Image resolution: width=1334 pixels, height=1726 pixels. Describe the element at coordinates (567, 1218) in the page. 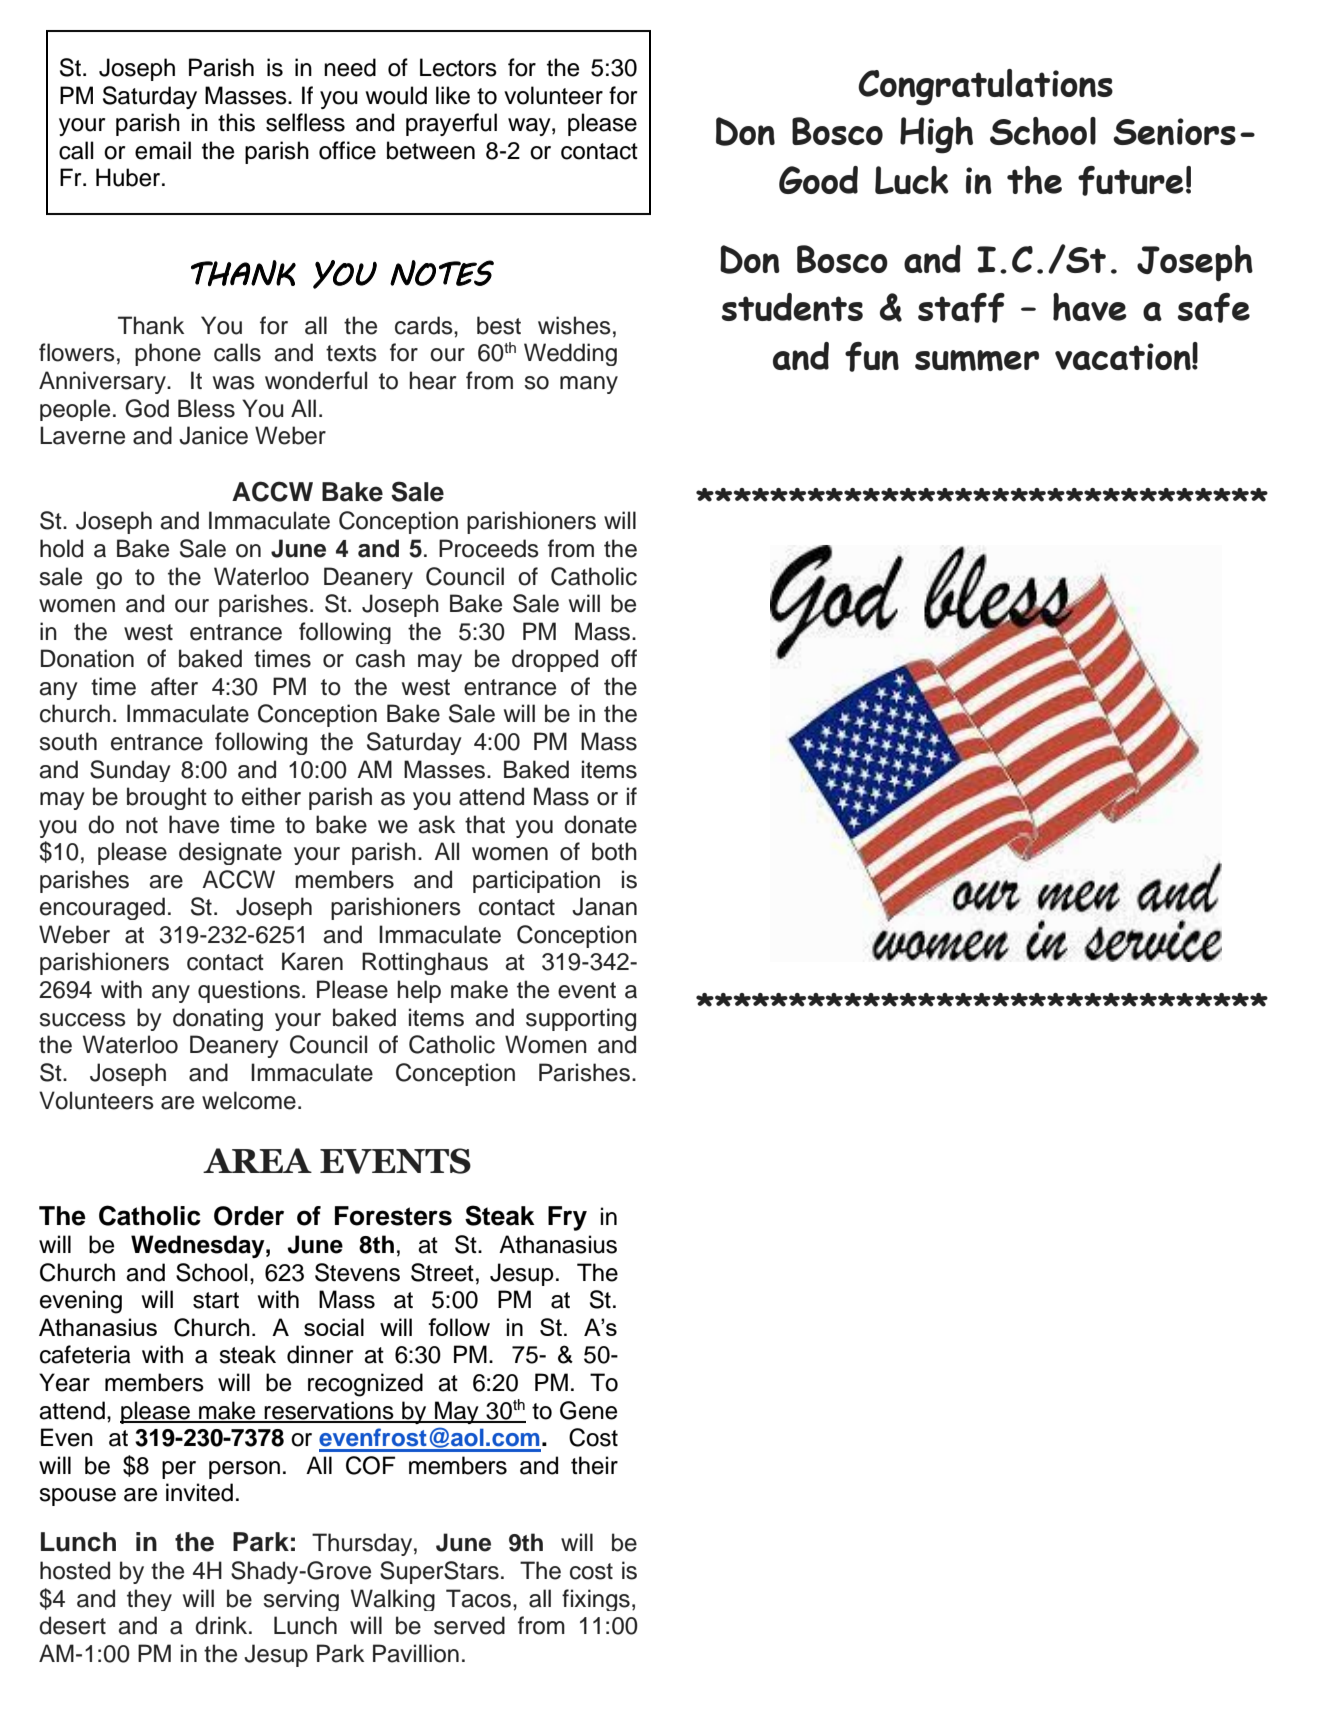

I see `Fry` at that location.
